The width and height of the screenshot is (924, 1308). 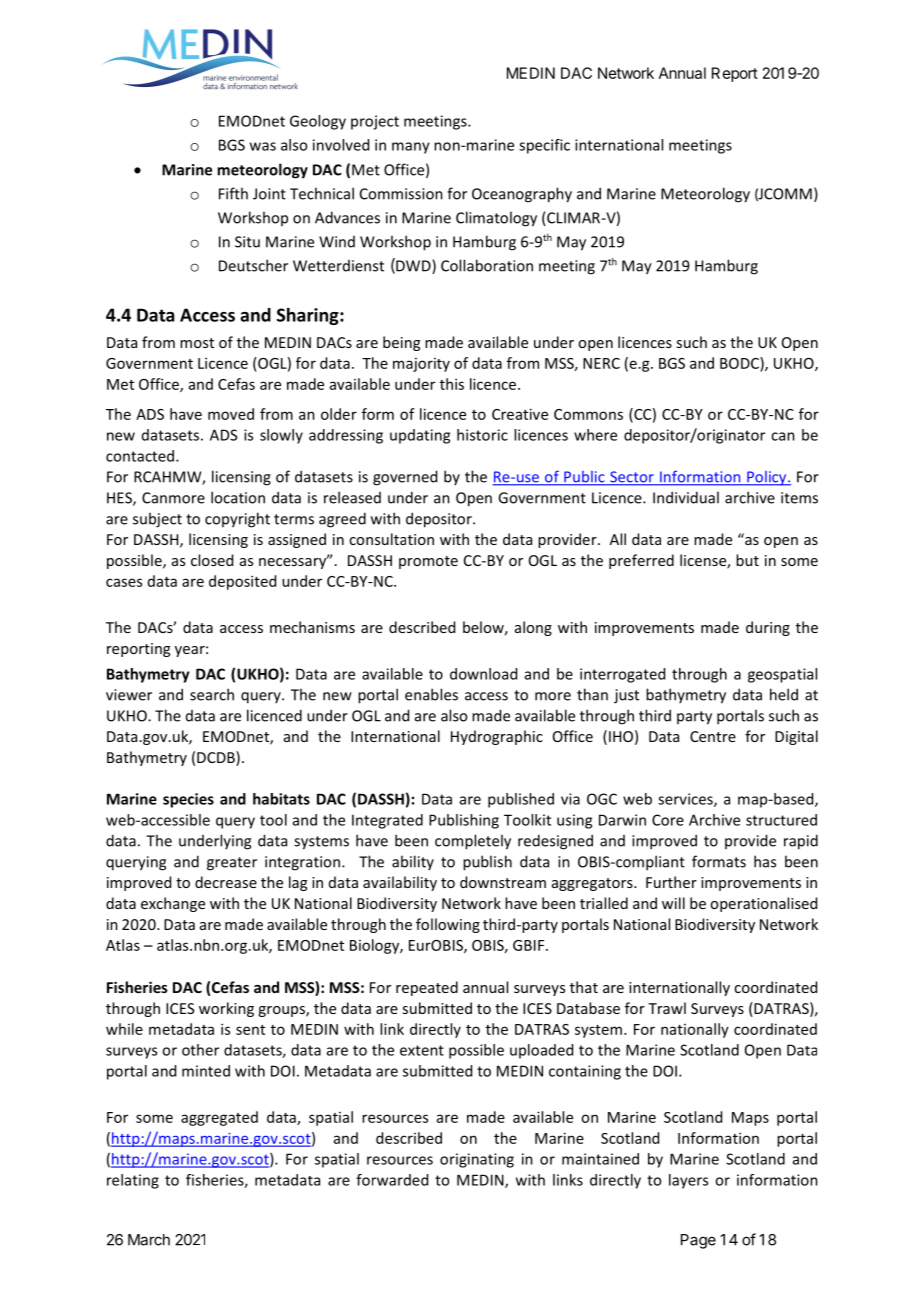 What do you see at coordinates (233, 193) in the screenshot?
I see `Fifth` at bounding box center [233, 193].
